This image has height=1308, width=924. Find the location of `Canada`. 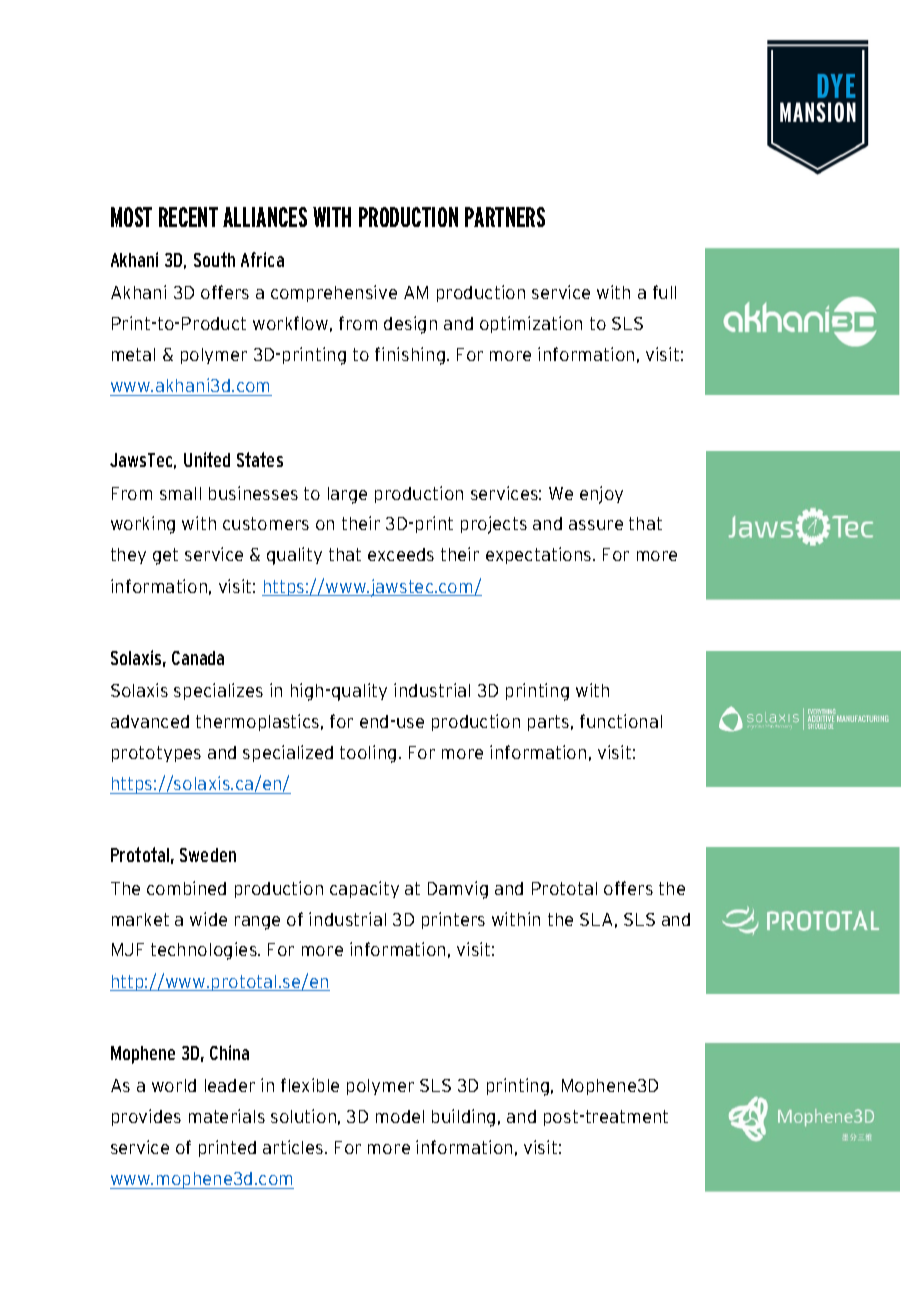

Canada is located at coordinates (198, 658).
